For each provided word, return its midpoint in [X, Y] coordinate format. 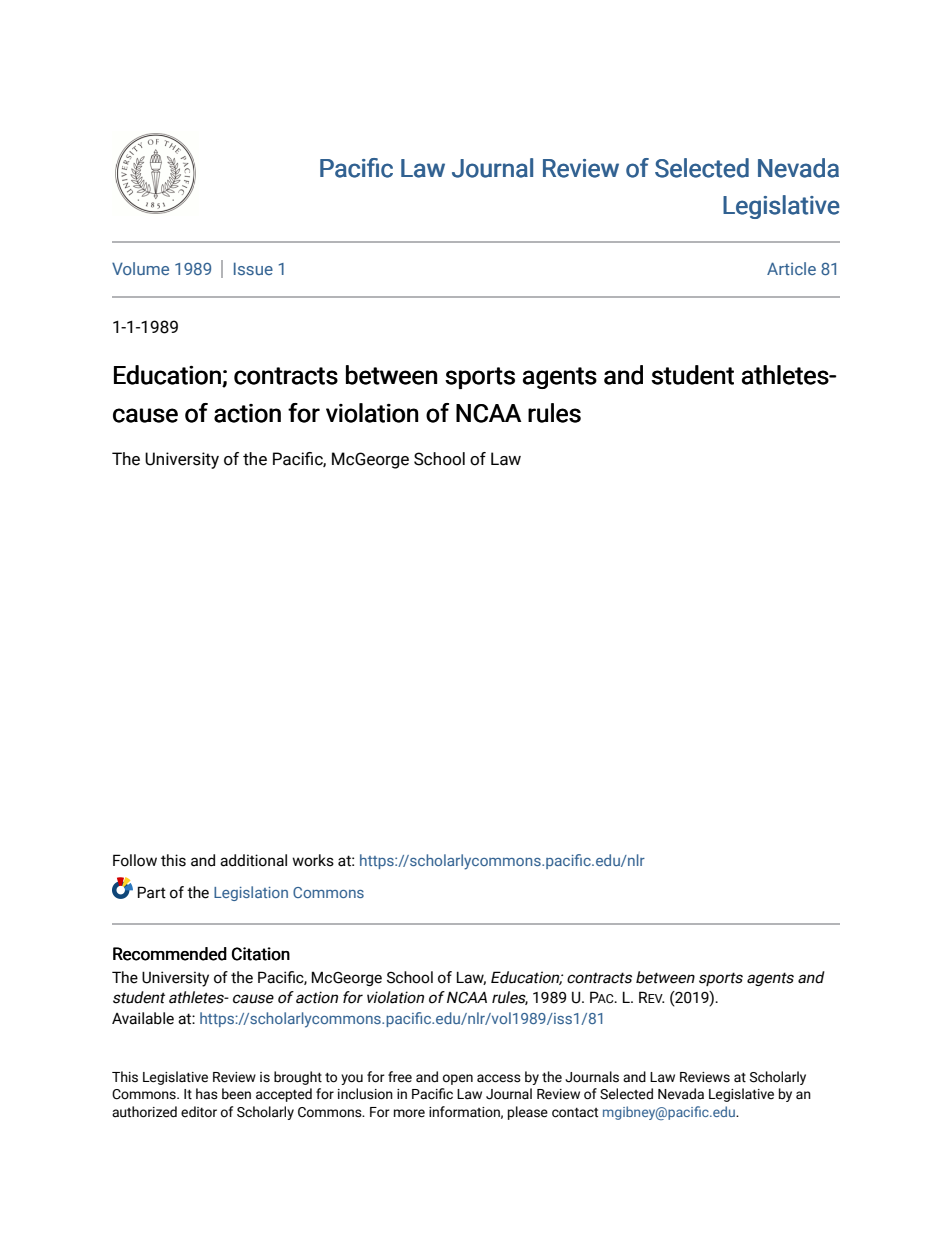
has [207, 1094]
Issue [253, 268]
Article [791, 268]
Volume [140, 268]
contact [575, 1113]
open [458, 1079]
